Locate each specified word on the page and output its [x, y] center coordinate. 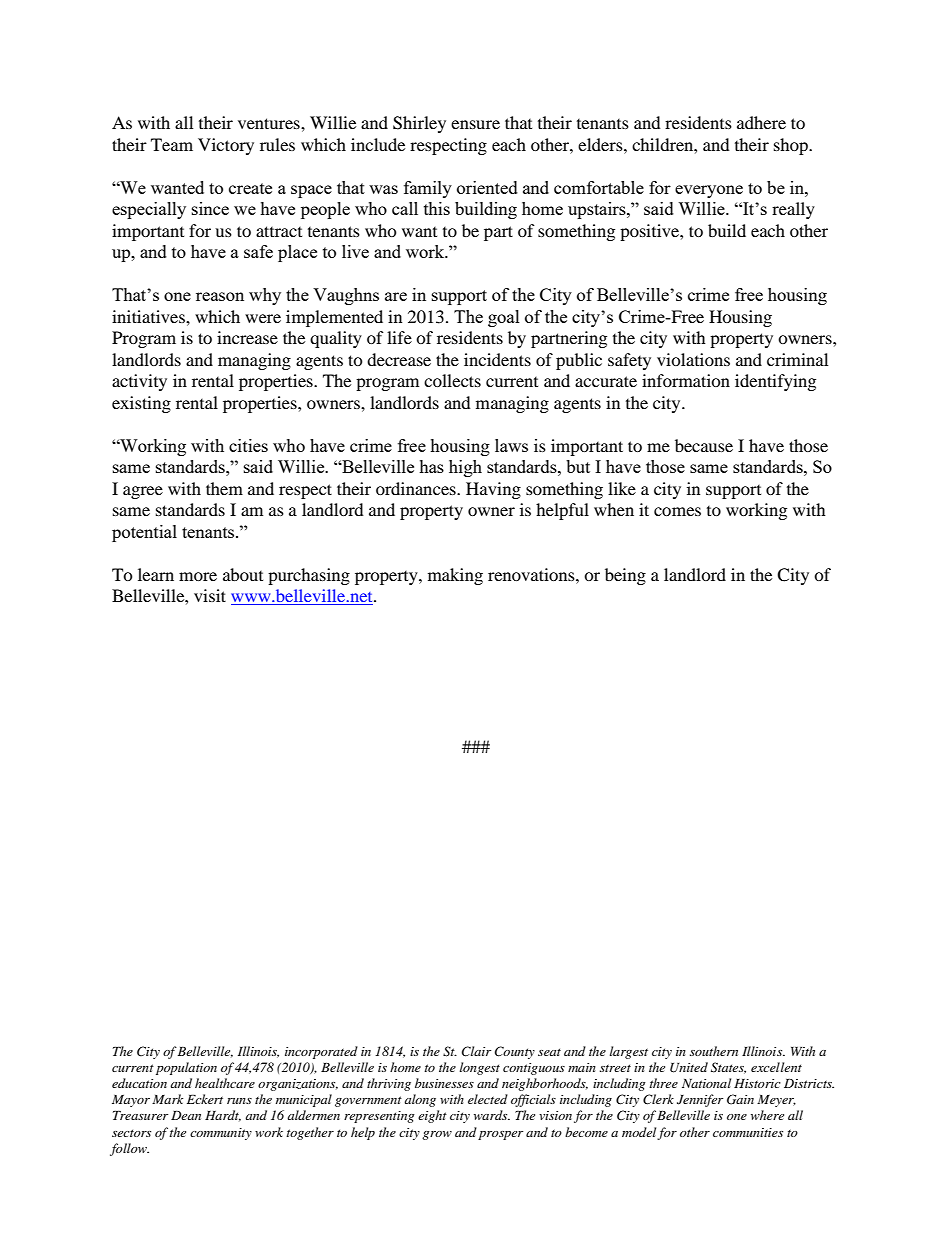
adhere [761, 122]
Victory [226, 146]
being [625, 576]
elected [488, 1099]
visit [210, 595]
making [455, 576]
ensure [475, 124]
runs [239, 1101]
